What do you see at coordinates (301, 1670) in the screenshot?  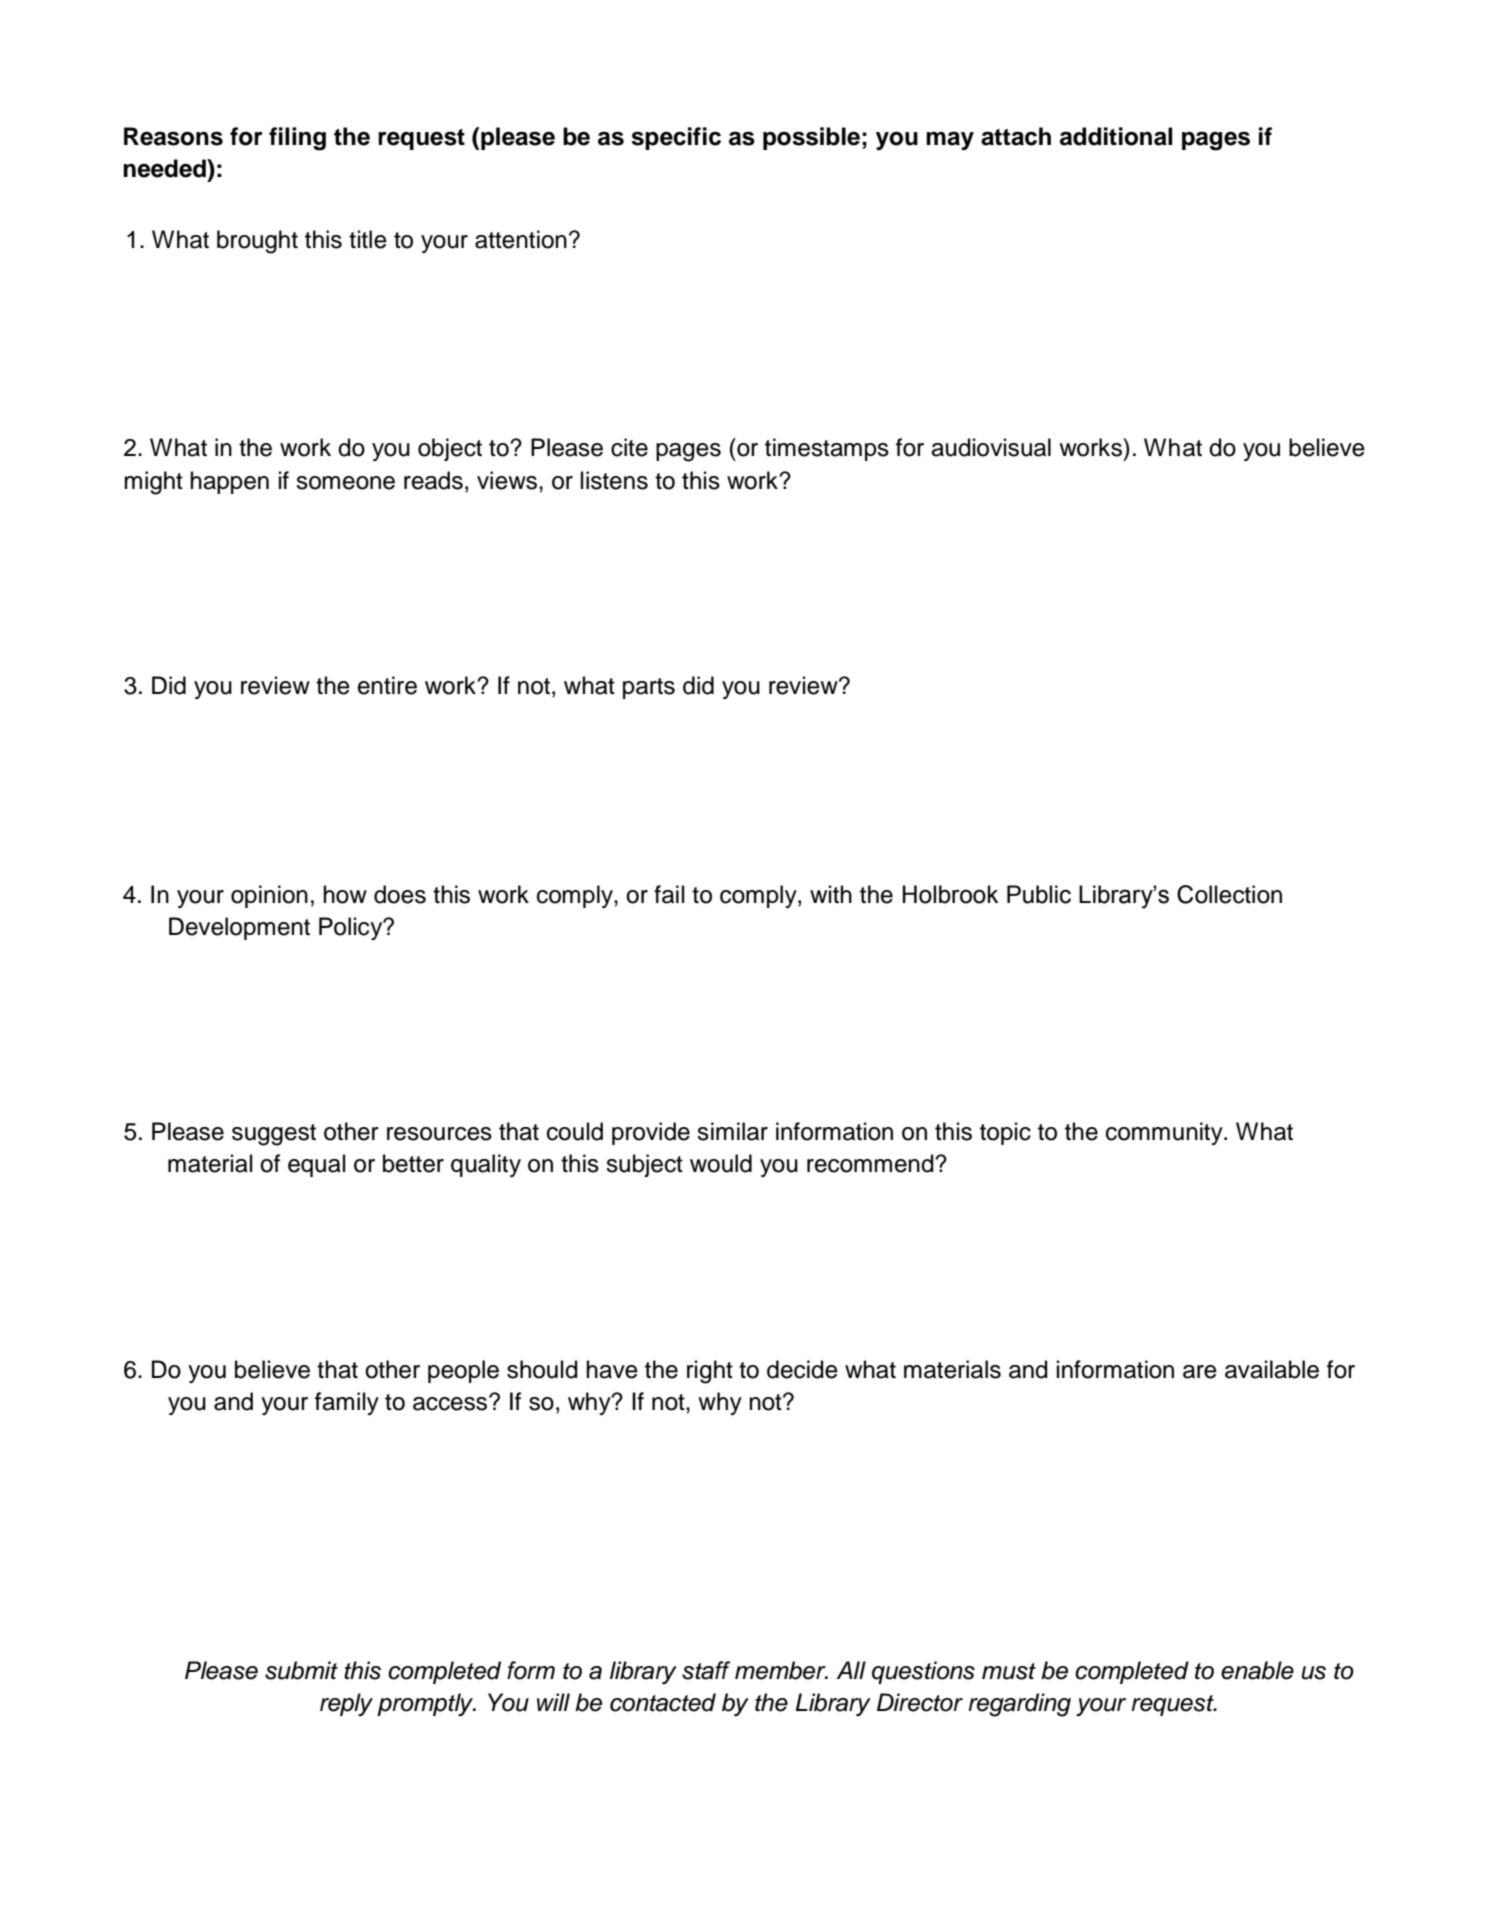 I see `submit` at bounding box center [301, 1670].
